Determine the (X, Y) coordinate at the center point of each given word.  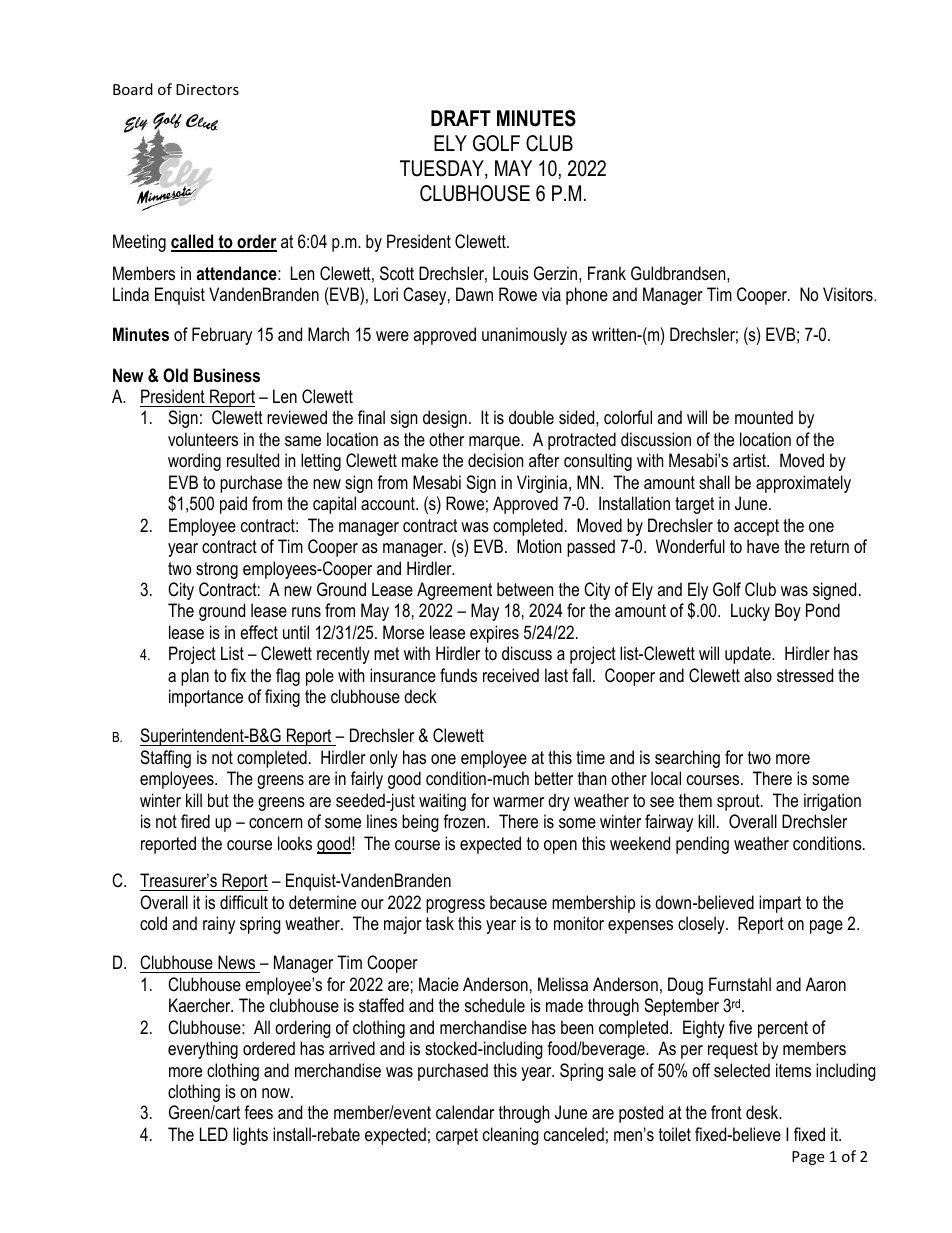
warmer (518, 802)
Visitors (849, 294)
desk (763, 1112)
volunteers (203, 439)
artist (751, 460)
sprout (739, 802)
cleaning (511, 1136)
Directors (207, 89)
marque (495, 443)
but (218, 800)
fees (258, 1112)
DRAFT (461, 118)
